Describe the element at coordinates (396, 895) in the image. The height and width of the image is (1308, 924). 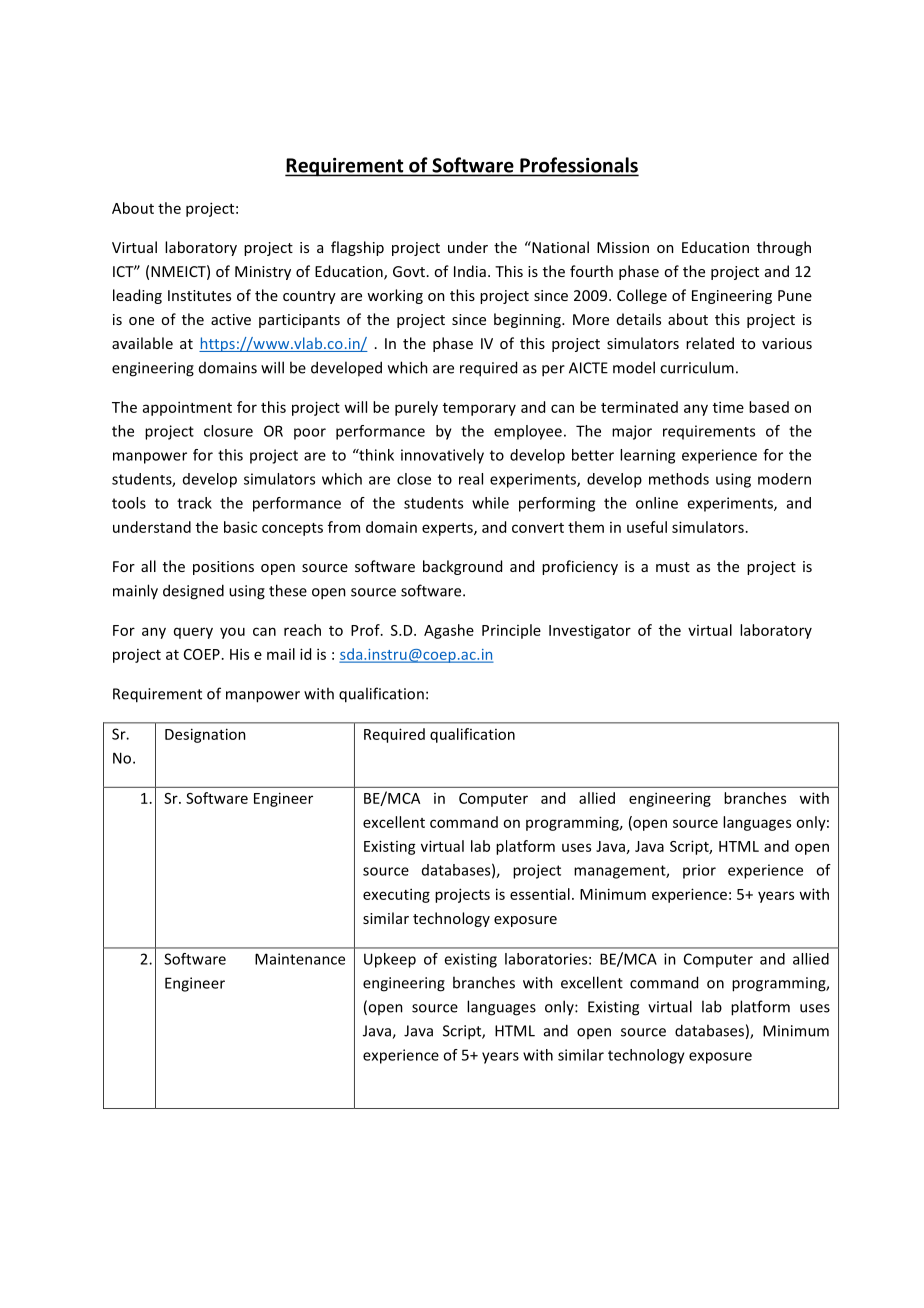
I see `executing` at that location.
